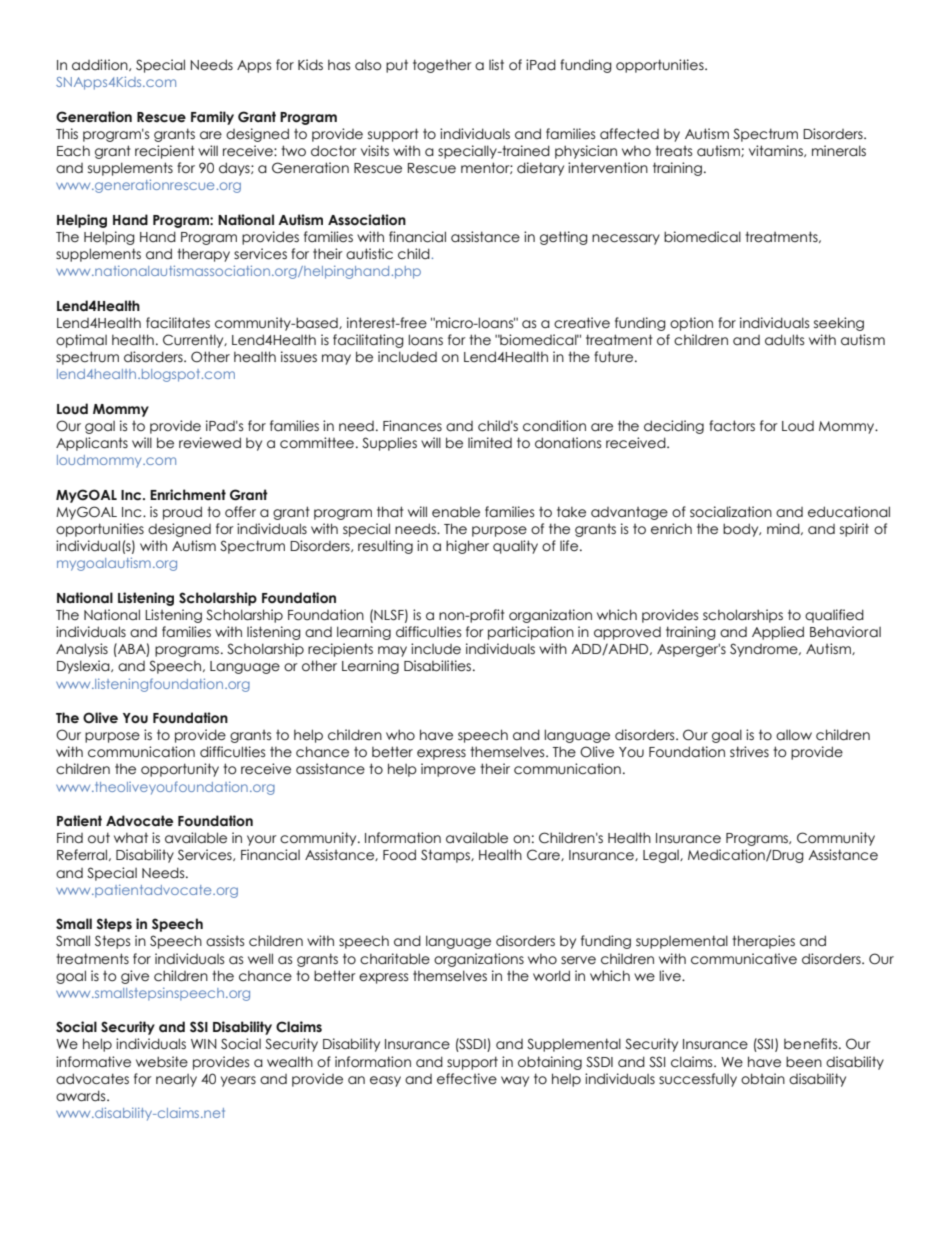 The image size is (952, 1233). What do you see at coordinates (467, 547) in the page?
I see `higher` at bounding box center [467, 547].
